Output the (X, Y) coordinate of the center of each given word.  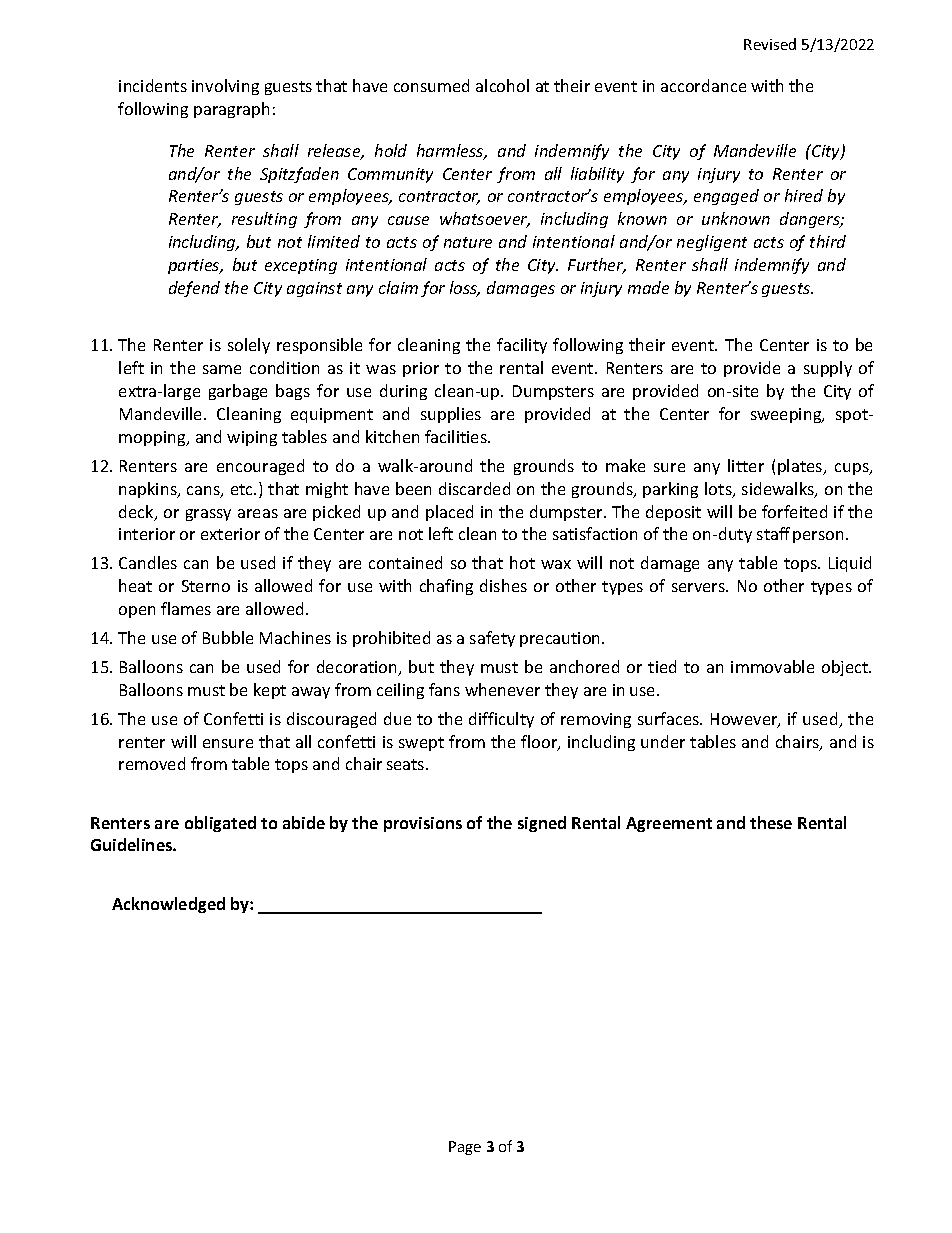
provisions (423, 824)
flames (186, 608)
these (771, 822)
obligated (220, 824)
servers (699, 587)
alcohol (502, 85)
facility (522, 346)
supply (828, 369)
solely (249, 346)
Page (465, 1148)
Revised (770, 44)
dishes (503, 585)
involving (225, 87)
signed (542, 824)
